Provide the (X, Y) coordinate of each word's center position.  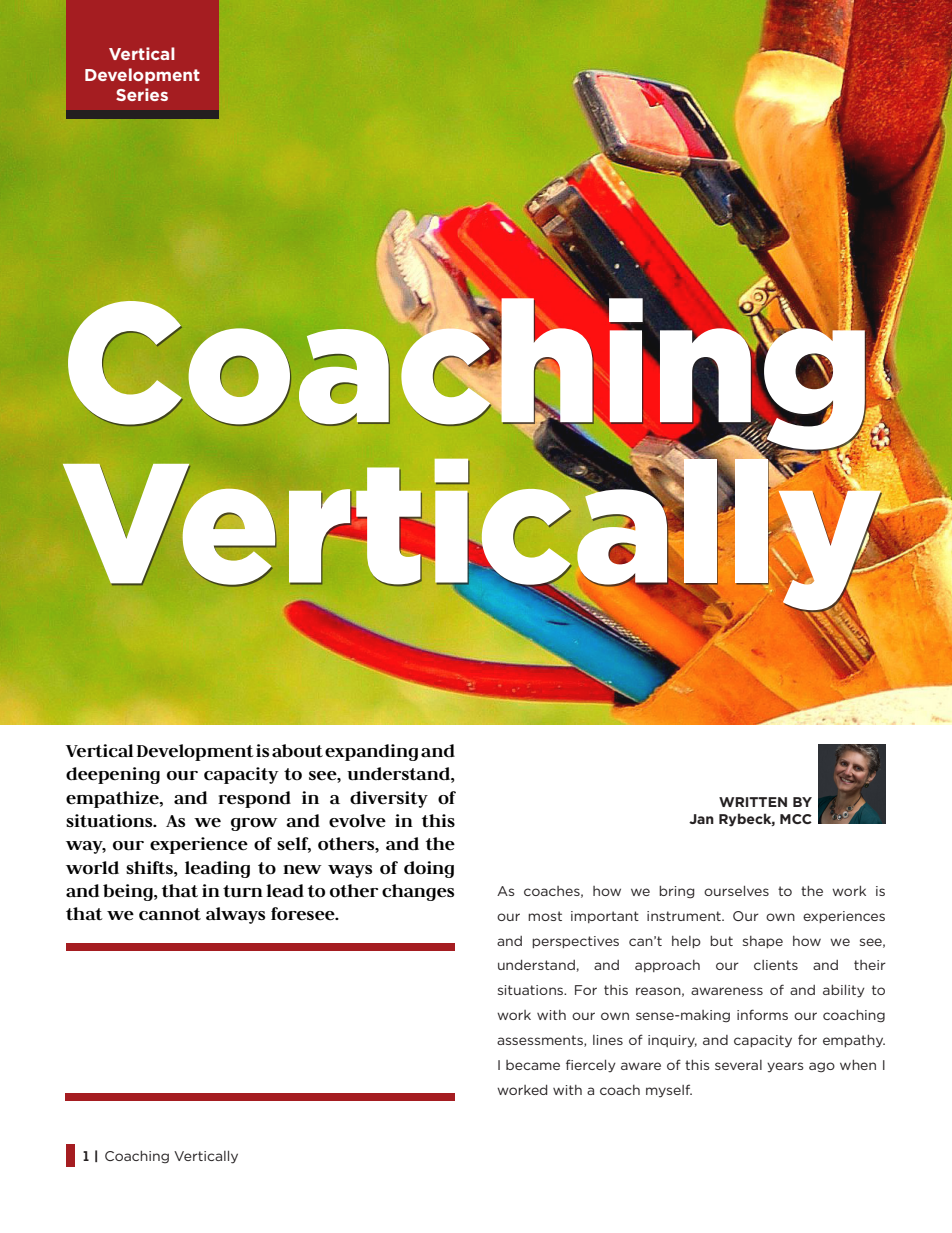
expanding (371, 752)
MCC (796, 819)
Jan (701, 819)
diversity (389, 799)
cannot (170, 914)
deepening (113, 775)
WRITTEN (753, 802)
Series (142, 94)
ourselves (736, 891)
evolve (357, 821)
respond (254, 799)
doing (429, 869)
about (297, 751)
